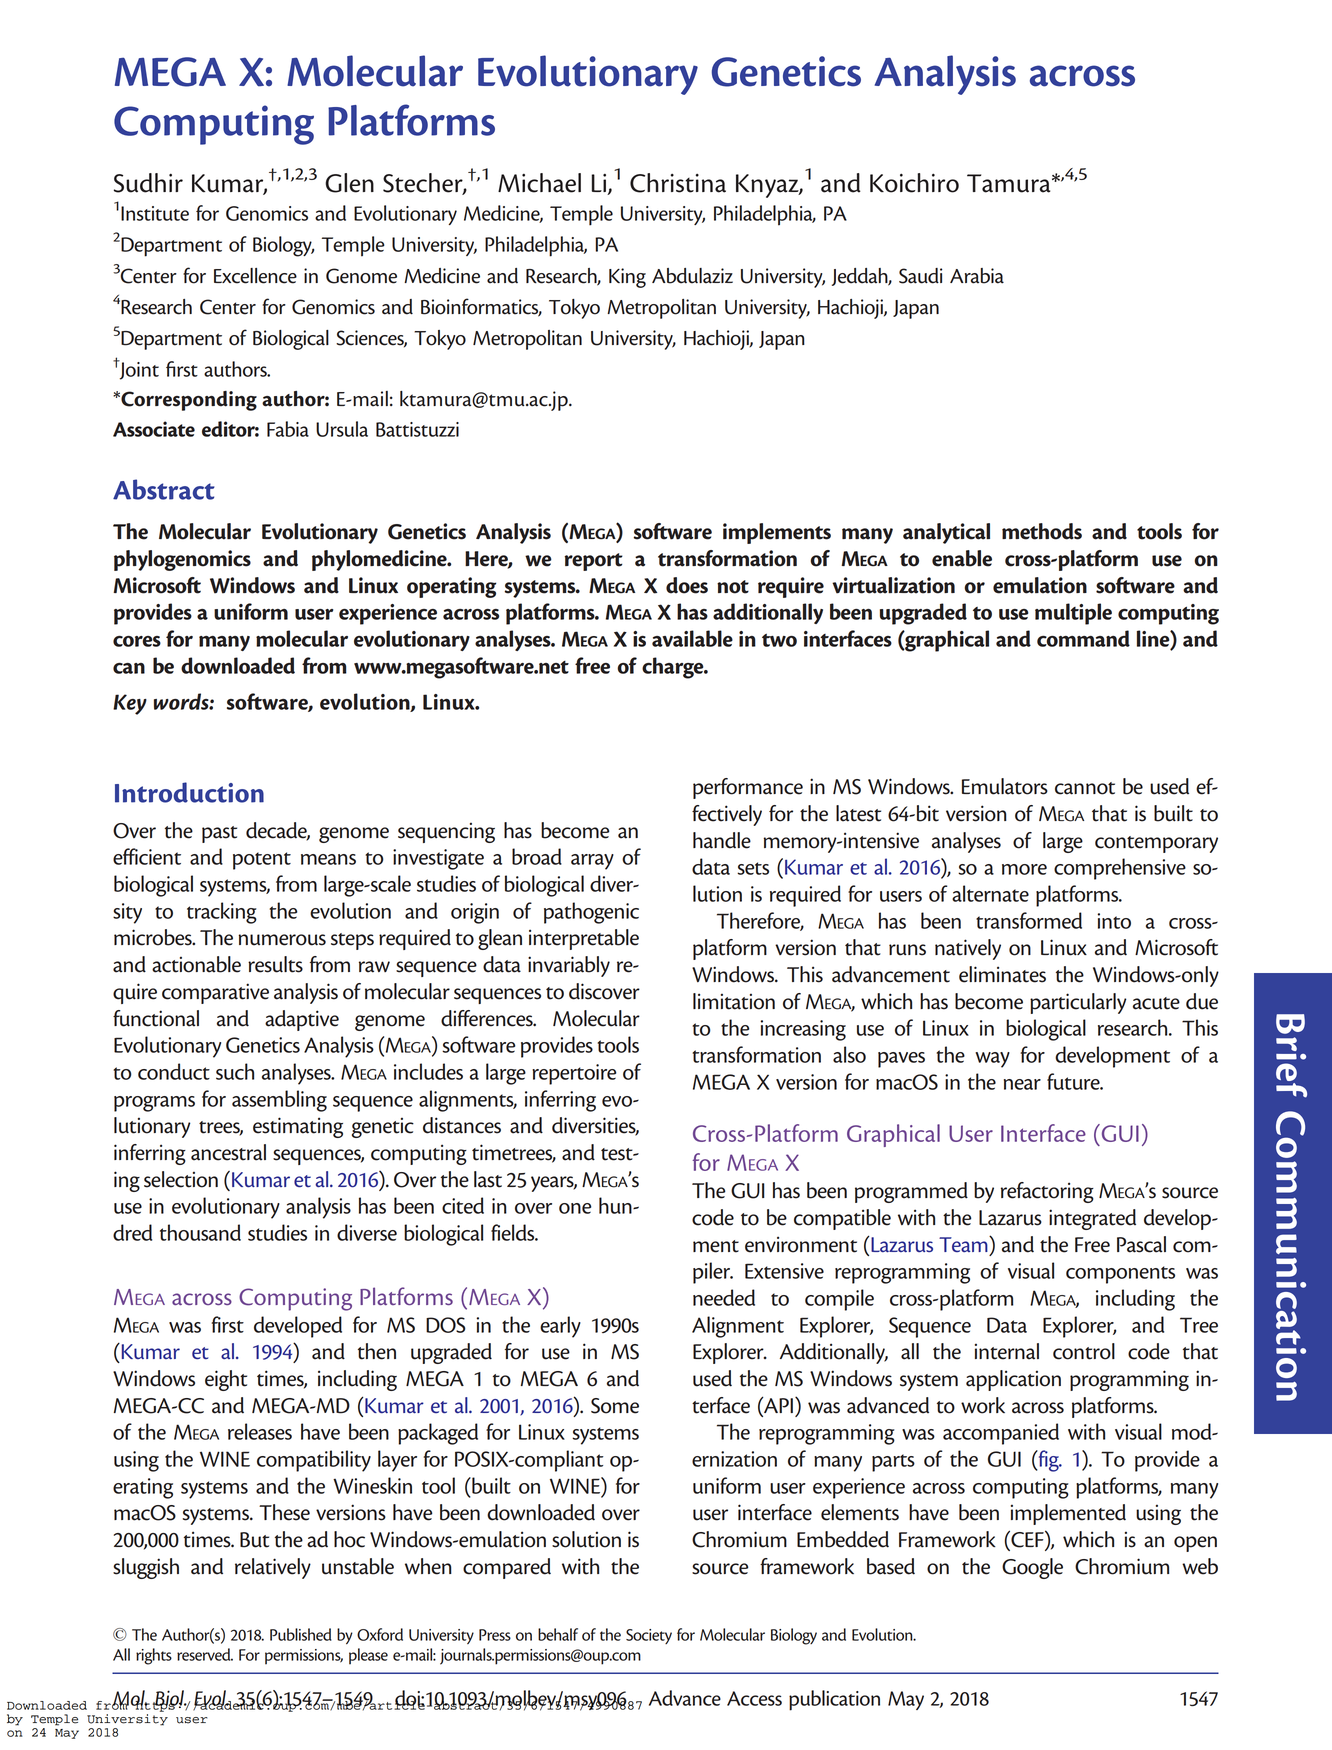  Describe the element at coordinates (255, 276) in the screenshot. I see `Excellence` at that location.
